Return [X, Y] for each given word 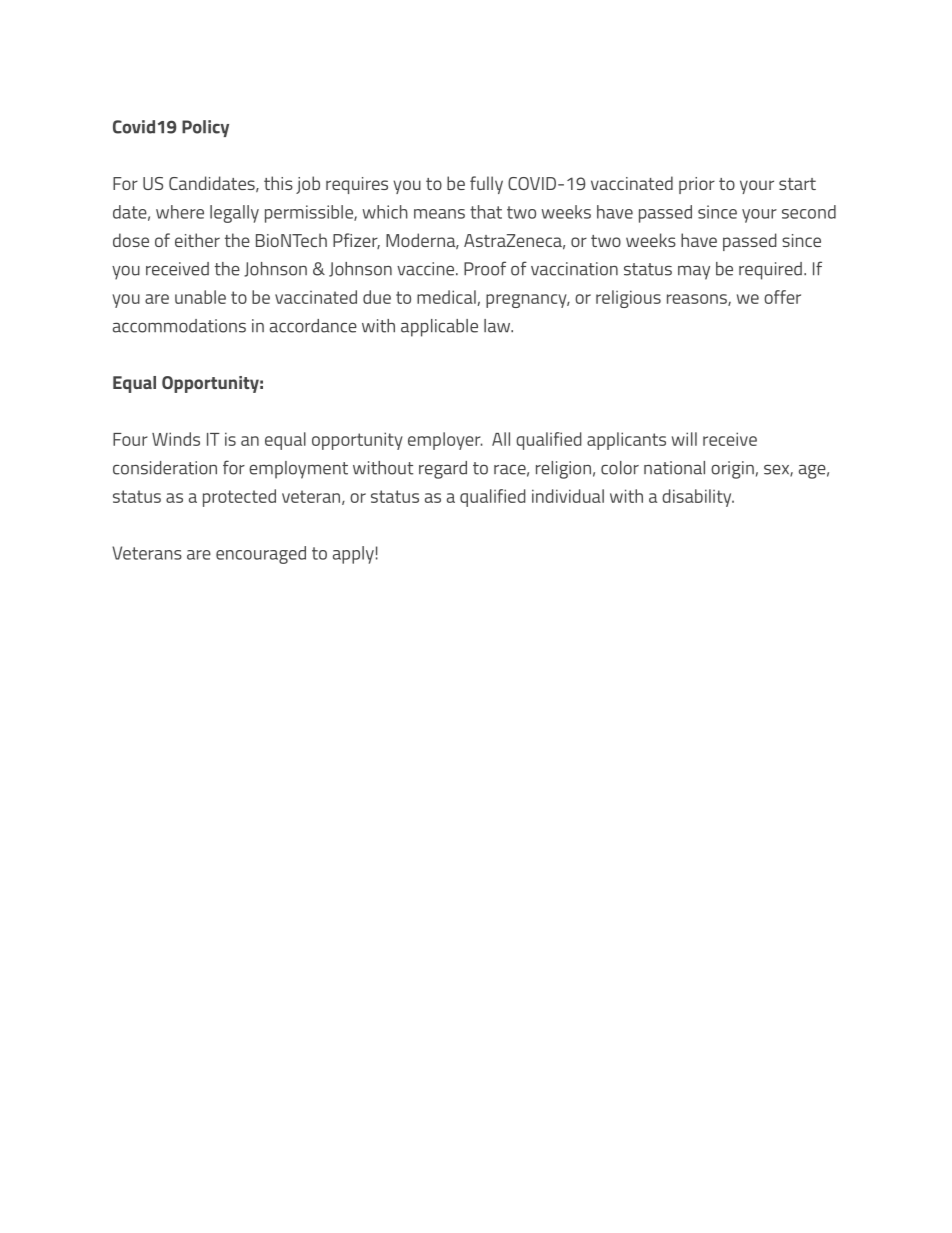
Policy [205, 128]
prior [697, 185]
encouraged [261, 555]
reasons [698, 300]
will [684, 439]
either [197, 240]
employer [445, 441]
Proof [485, 268]
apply [353, 555]
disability [698, 498]
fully [486, 185]
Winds [176, 439]
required [770, 271]
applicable [439, 328]
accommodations [179, 326]
